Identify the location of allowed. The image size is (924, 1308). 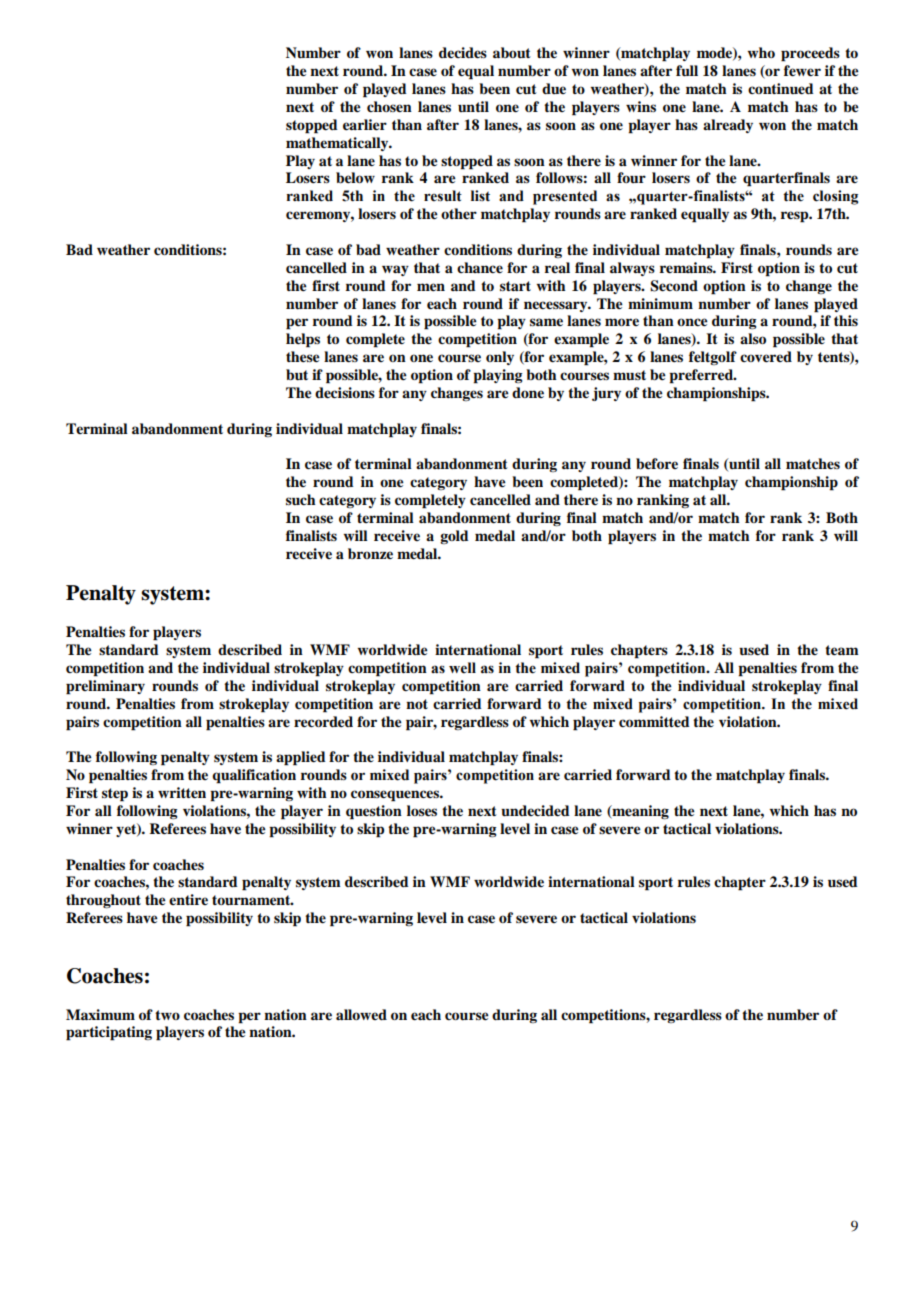
(361, 1014).
